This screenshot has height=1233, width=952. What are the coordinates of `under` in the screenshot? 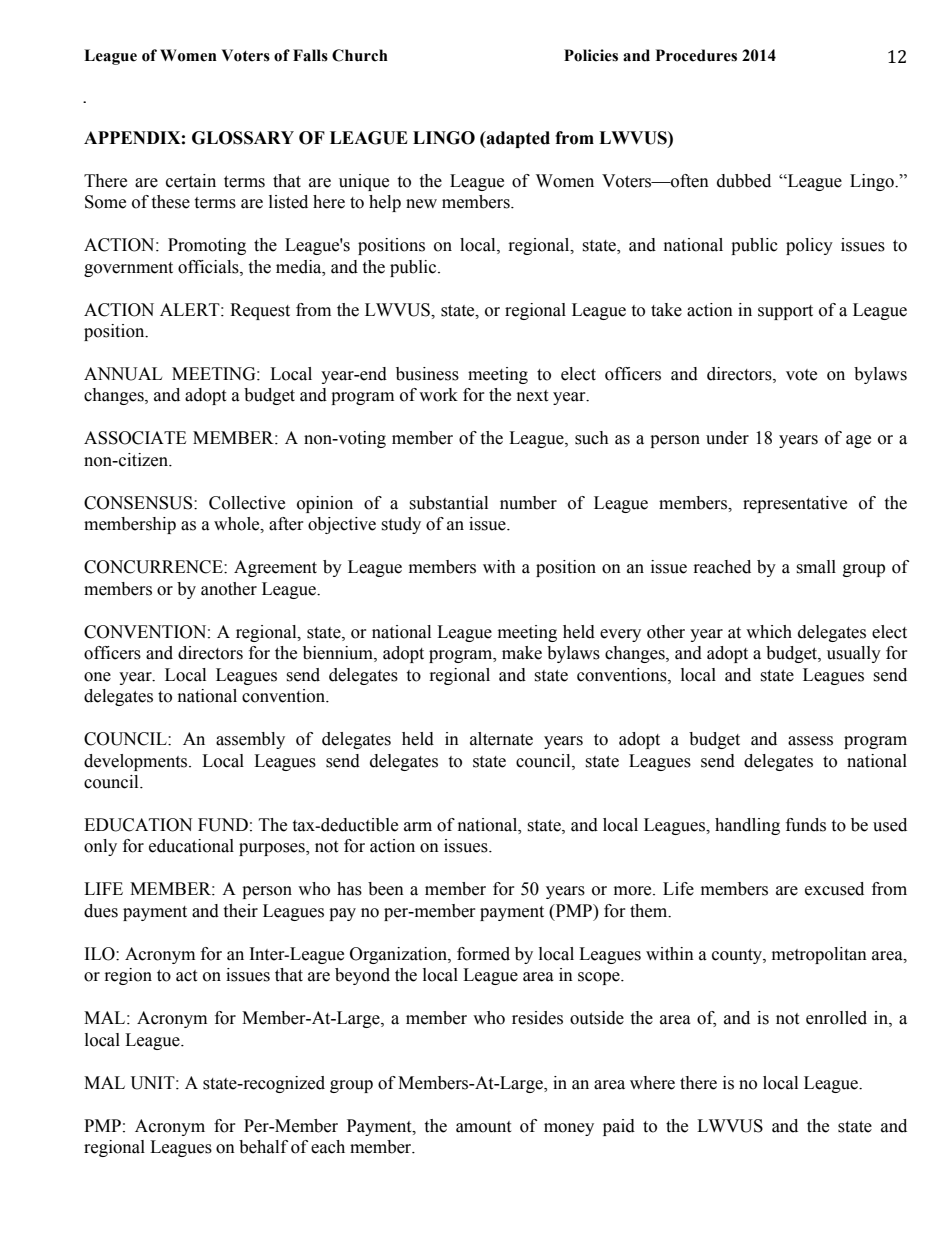 It's located at (727, 438).
